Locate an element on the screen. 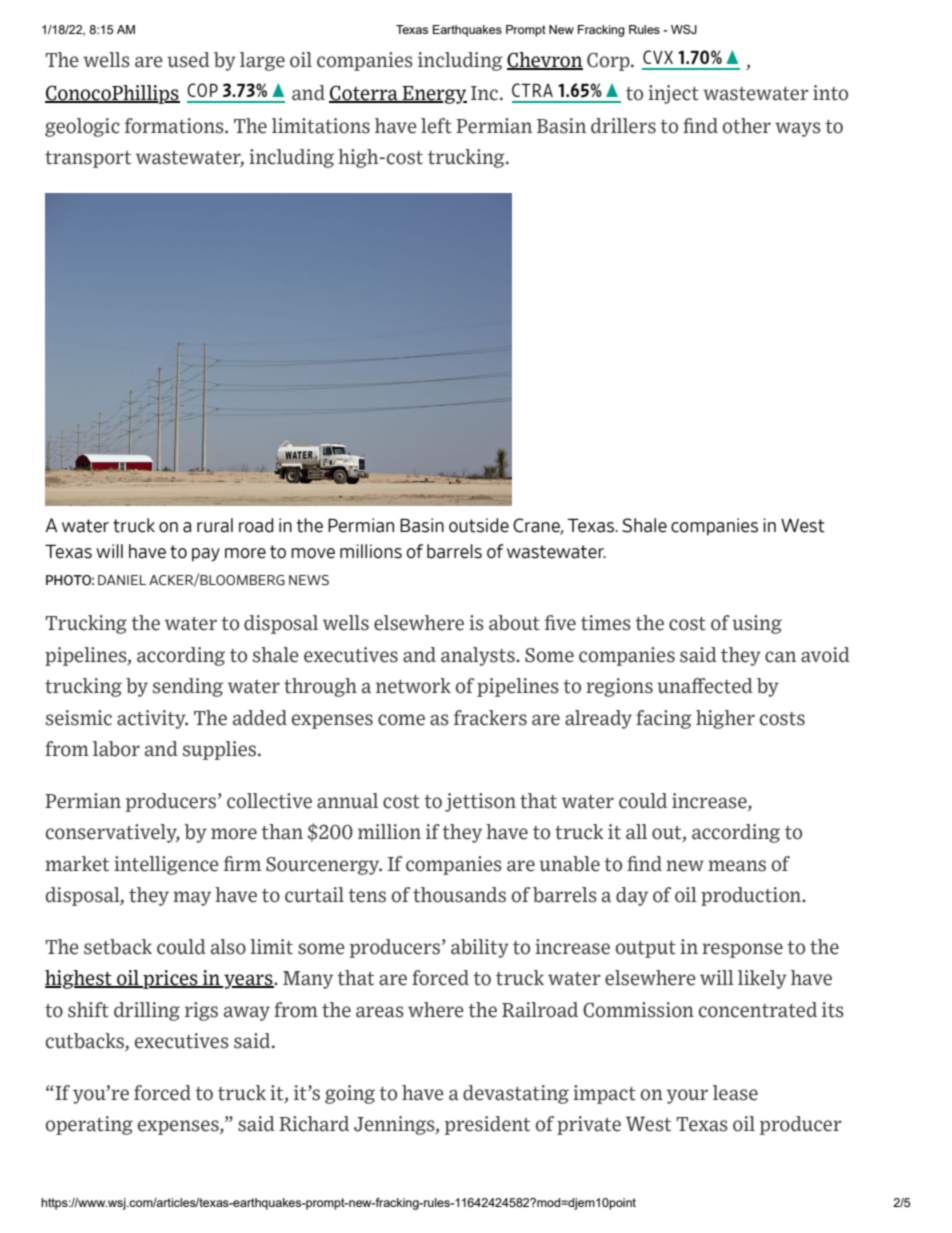 This screenshot has height=1233, width=952. DANIEL is located at coordinates (122, 580).
